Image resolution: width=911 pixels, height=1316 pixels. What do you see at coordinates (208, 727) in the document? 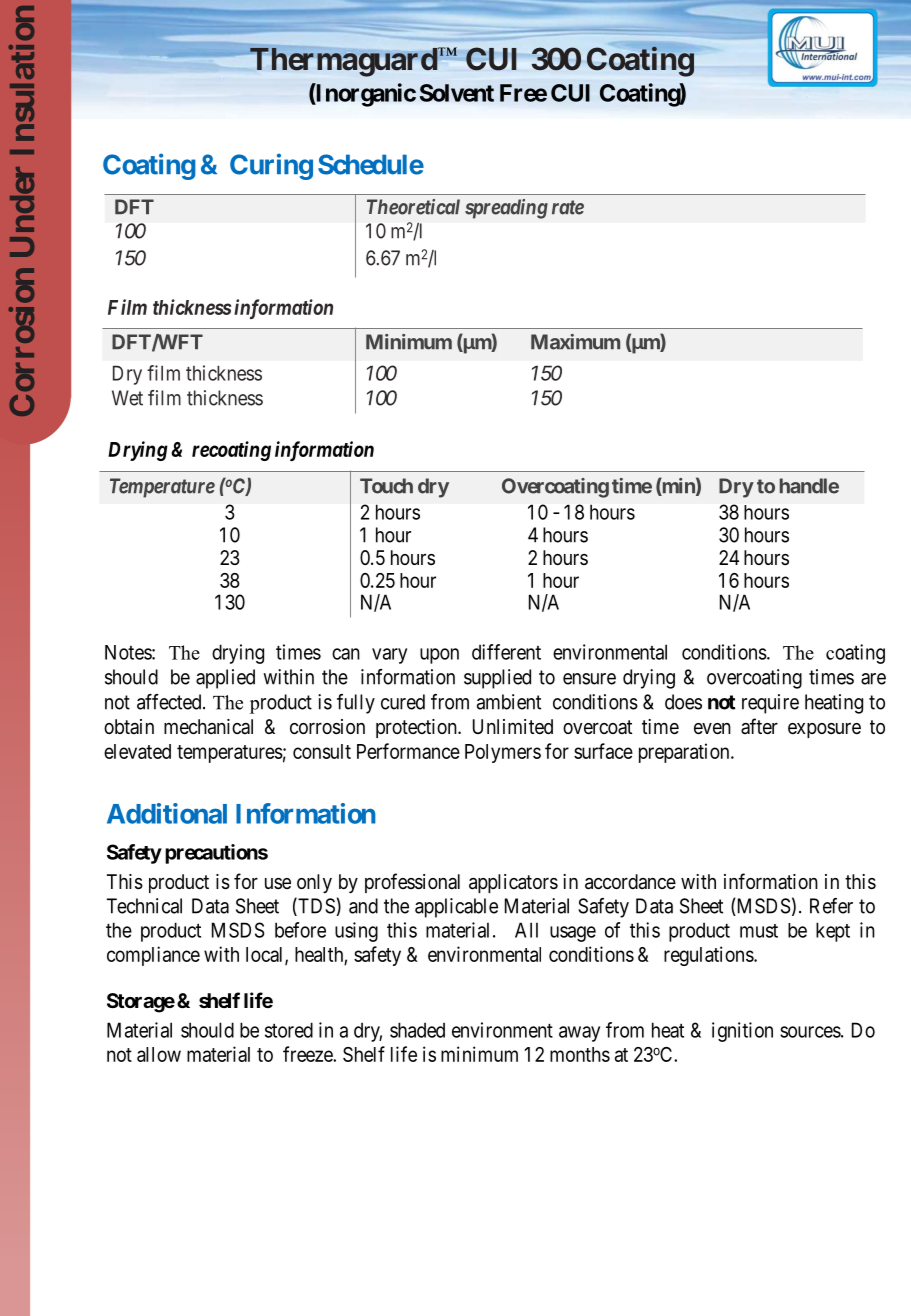
I see `mechanical` at bounding box center [208, 727].
